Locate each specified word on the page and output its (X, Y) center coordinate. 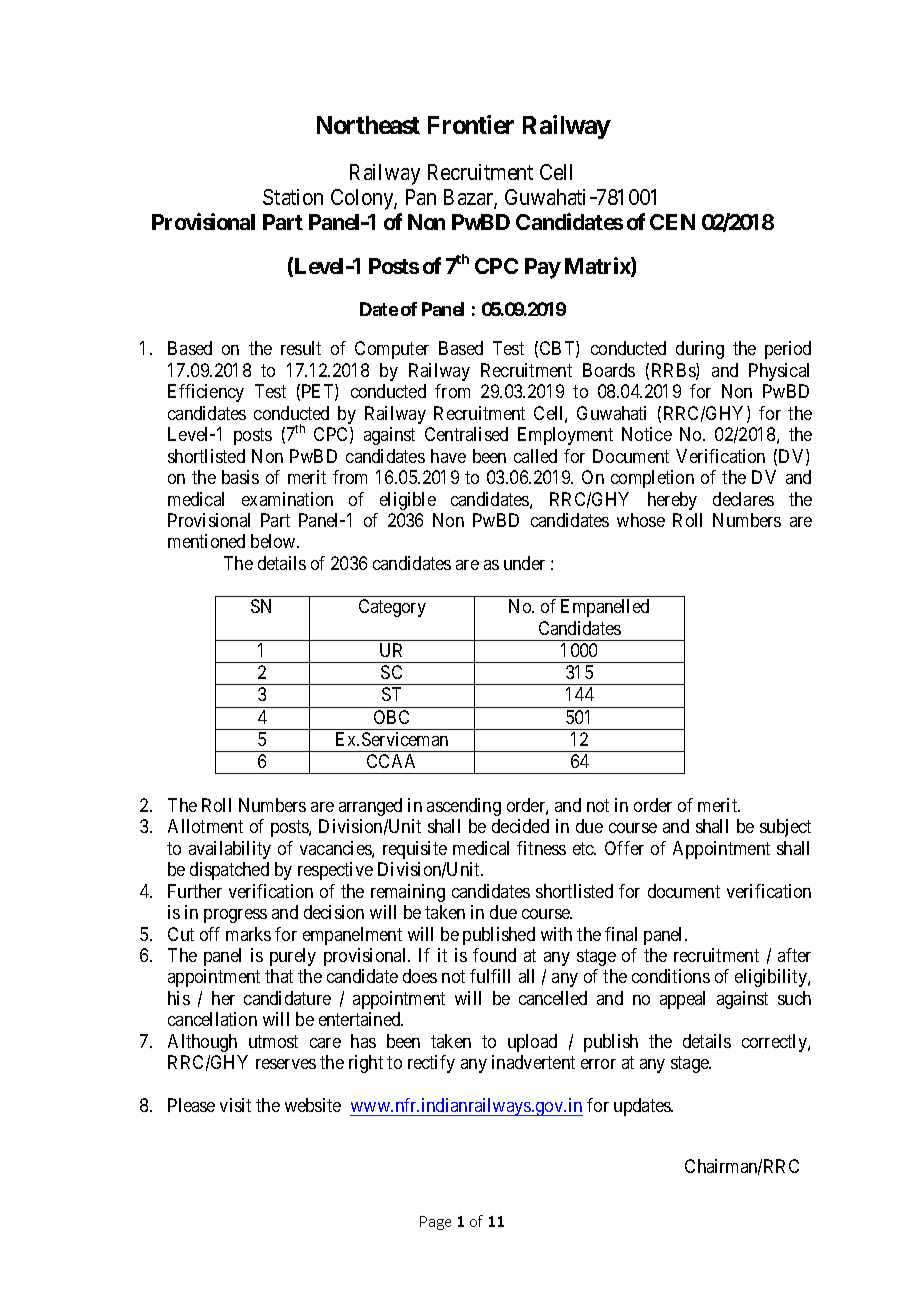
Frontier (471, 124)
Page (435, 1223)
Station (293, 197)
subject (785, 828)
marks (248, 934)
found (494, 955)
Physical (779, 372)
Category (392, 608)
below (274, 541)
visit (235, 1105)
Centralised (466, 434)
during (700, 350)
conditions (671, 976)
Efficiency (206, 393)
